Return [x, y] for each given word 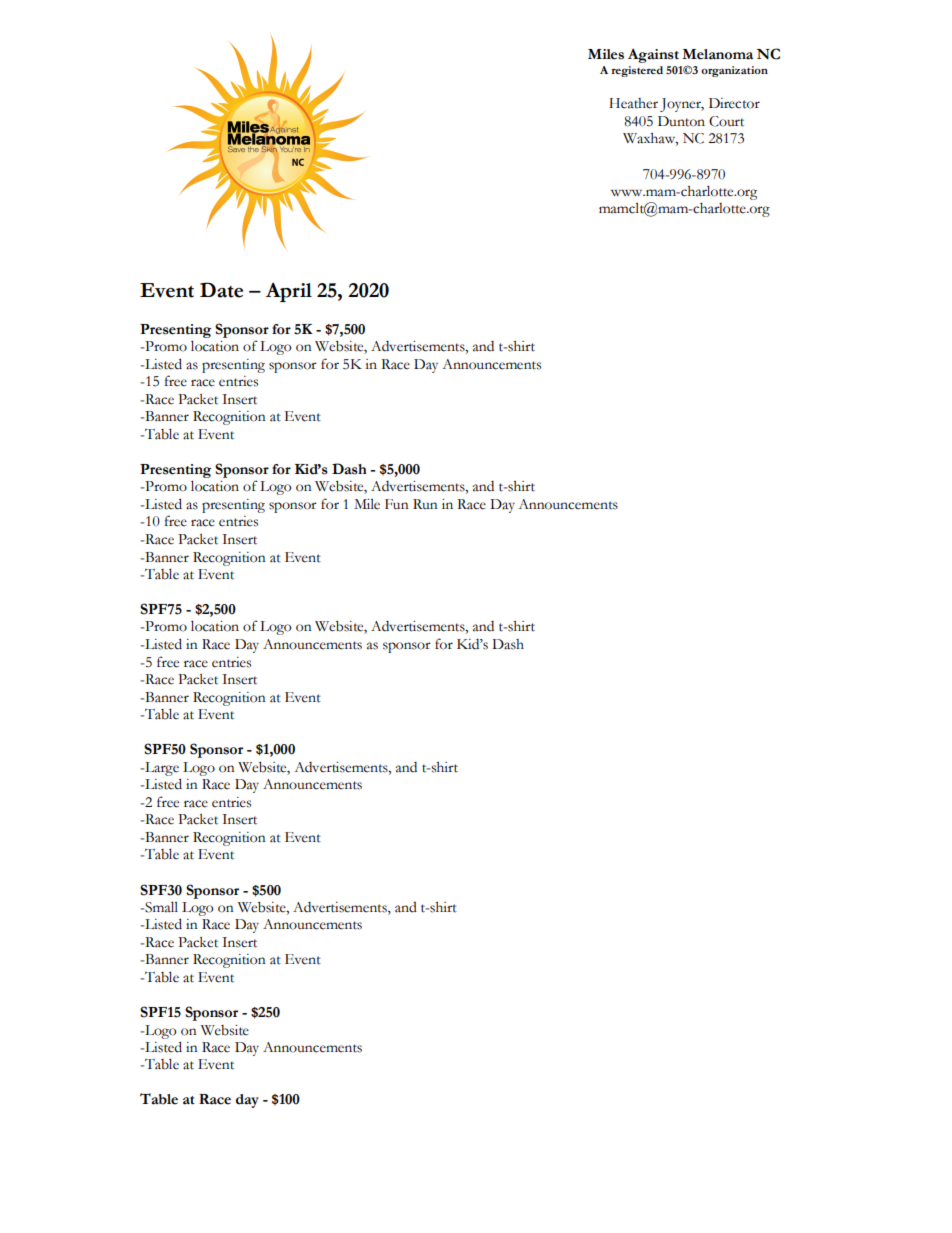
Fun [397, 504]
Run [425, 504]
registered [637, 71]
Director [734, 103]
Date [221, 290]
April [288, 292]
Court [726, 121]
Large [161, 769]
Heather [633, 103]
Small [160, 907]
